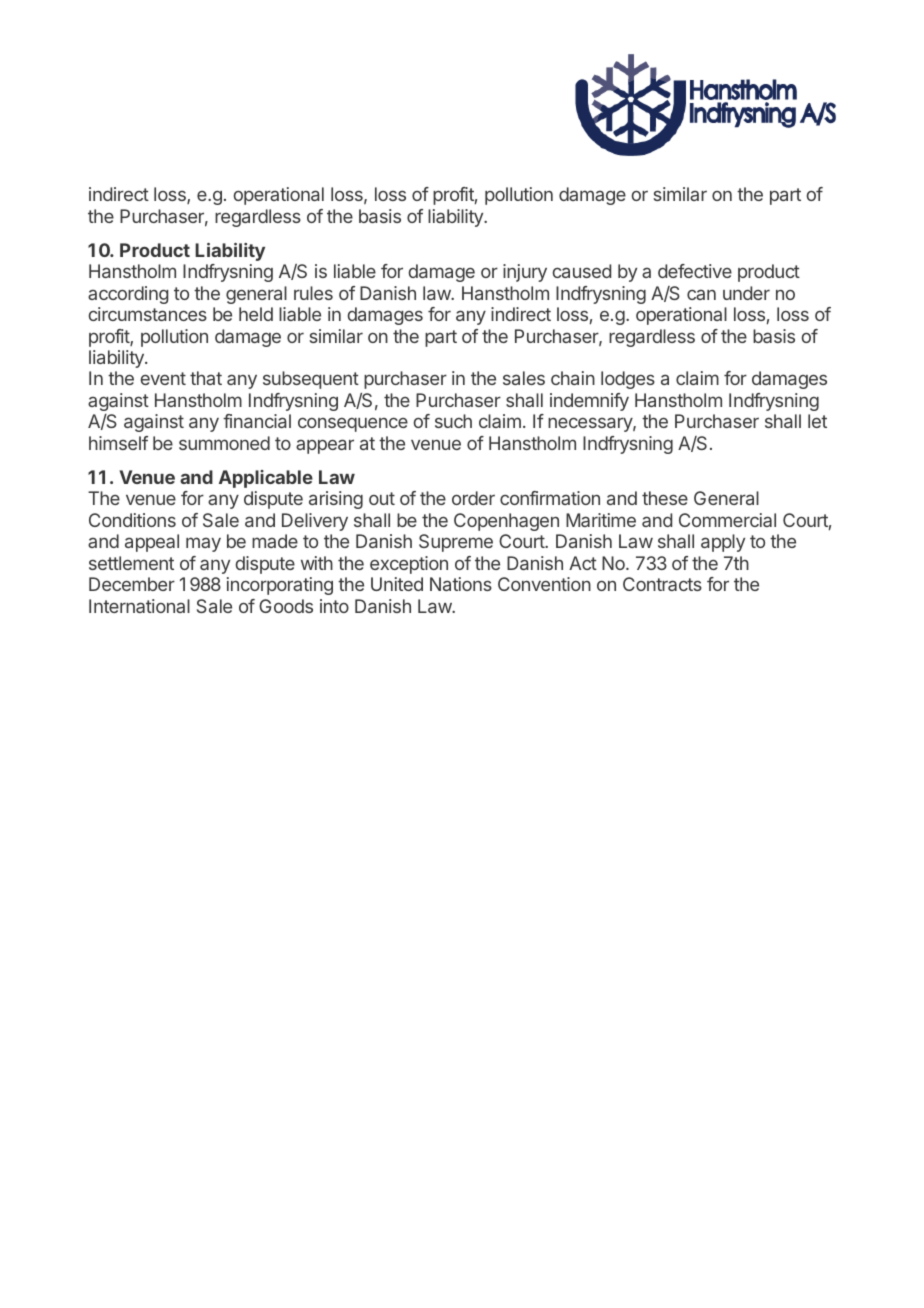 This screenshot has height=1308, width=924. What do you see at coordinates (139, 606) in the screenshot?
I see `International` at bounding box center [139, 606].
